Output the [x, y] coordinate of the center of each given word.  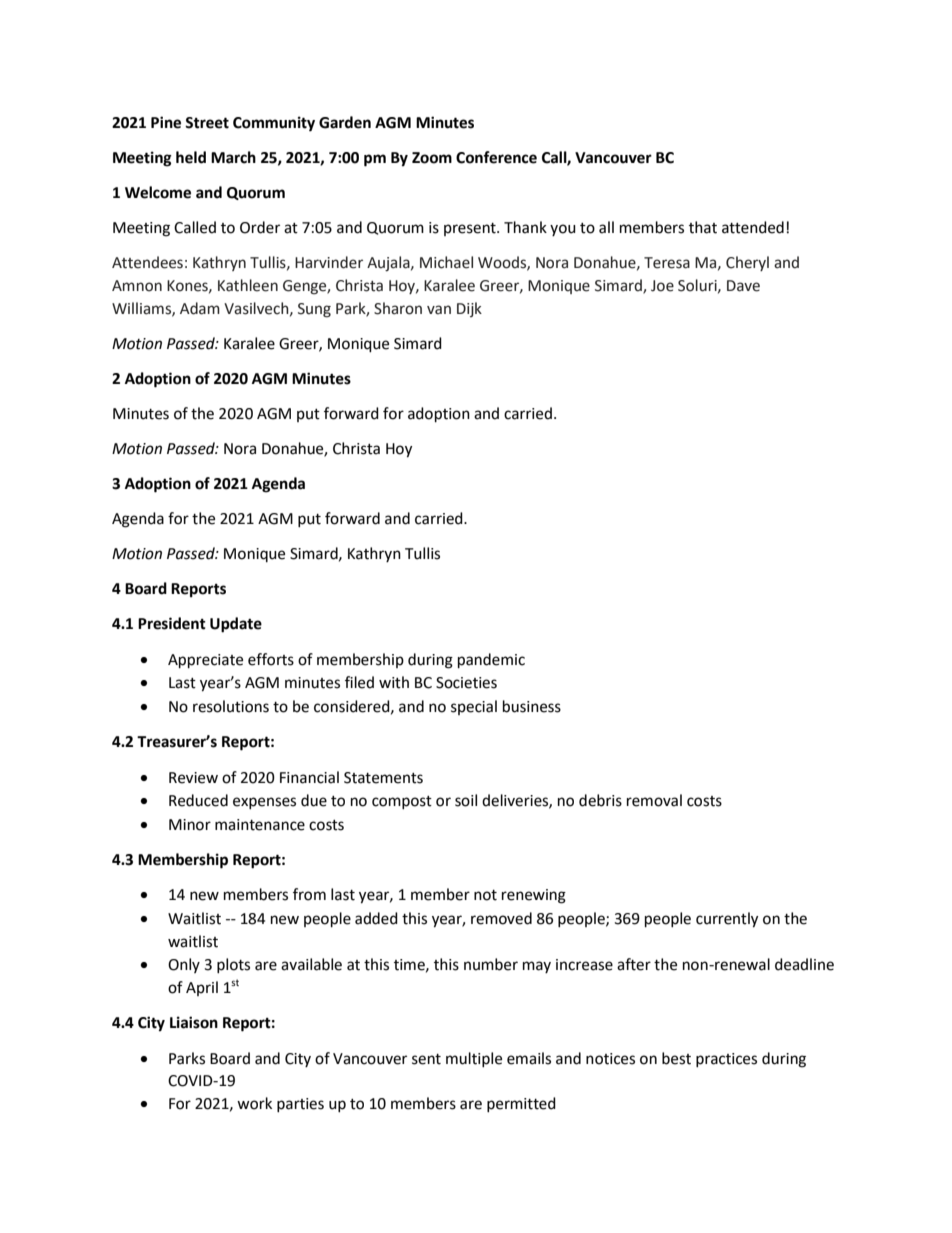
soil [466, 800]
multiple [474, 1059]
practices [726, 1060]
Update [236, 625]
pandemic [491, 661]
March [233, 157]
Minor [190, 825]
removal [654, 800]
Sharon [398, 308]
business [532, 706]
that [703, 227]
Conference [496, 157]
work [254, 1103]
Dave [743, 286]
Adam [200, 308]
